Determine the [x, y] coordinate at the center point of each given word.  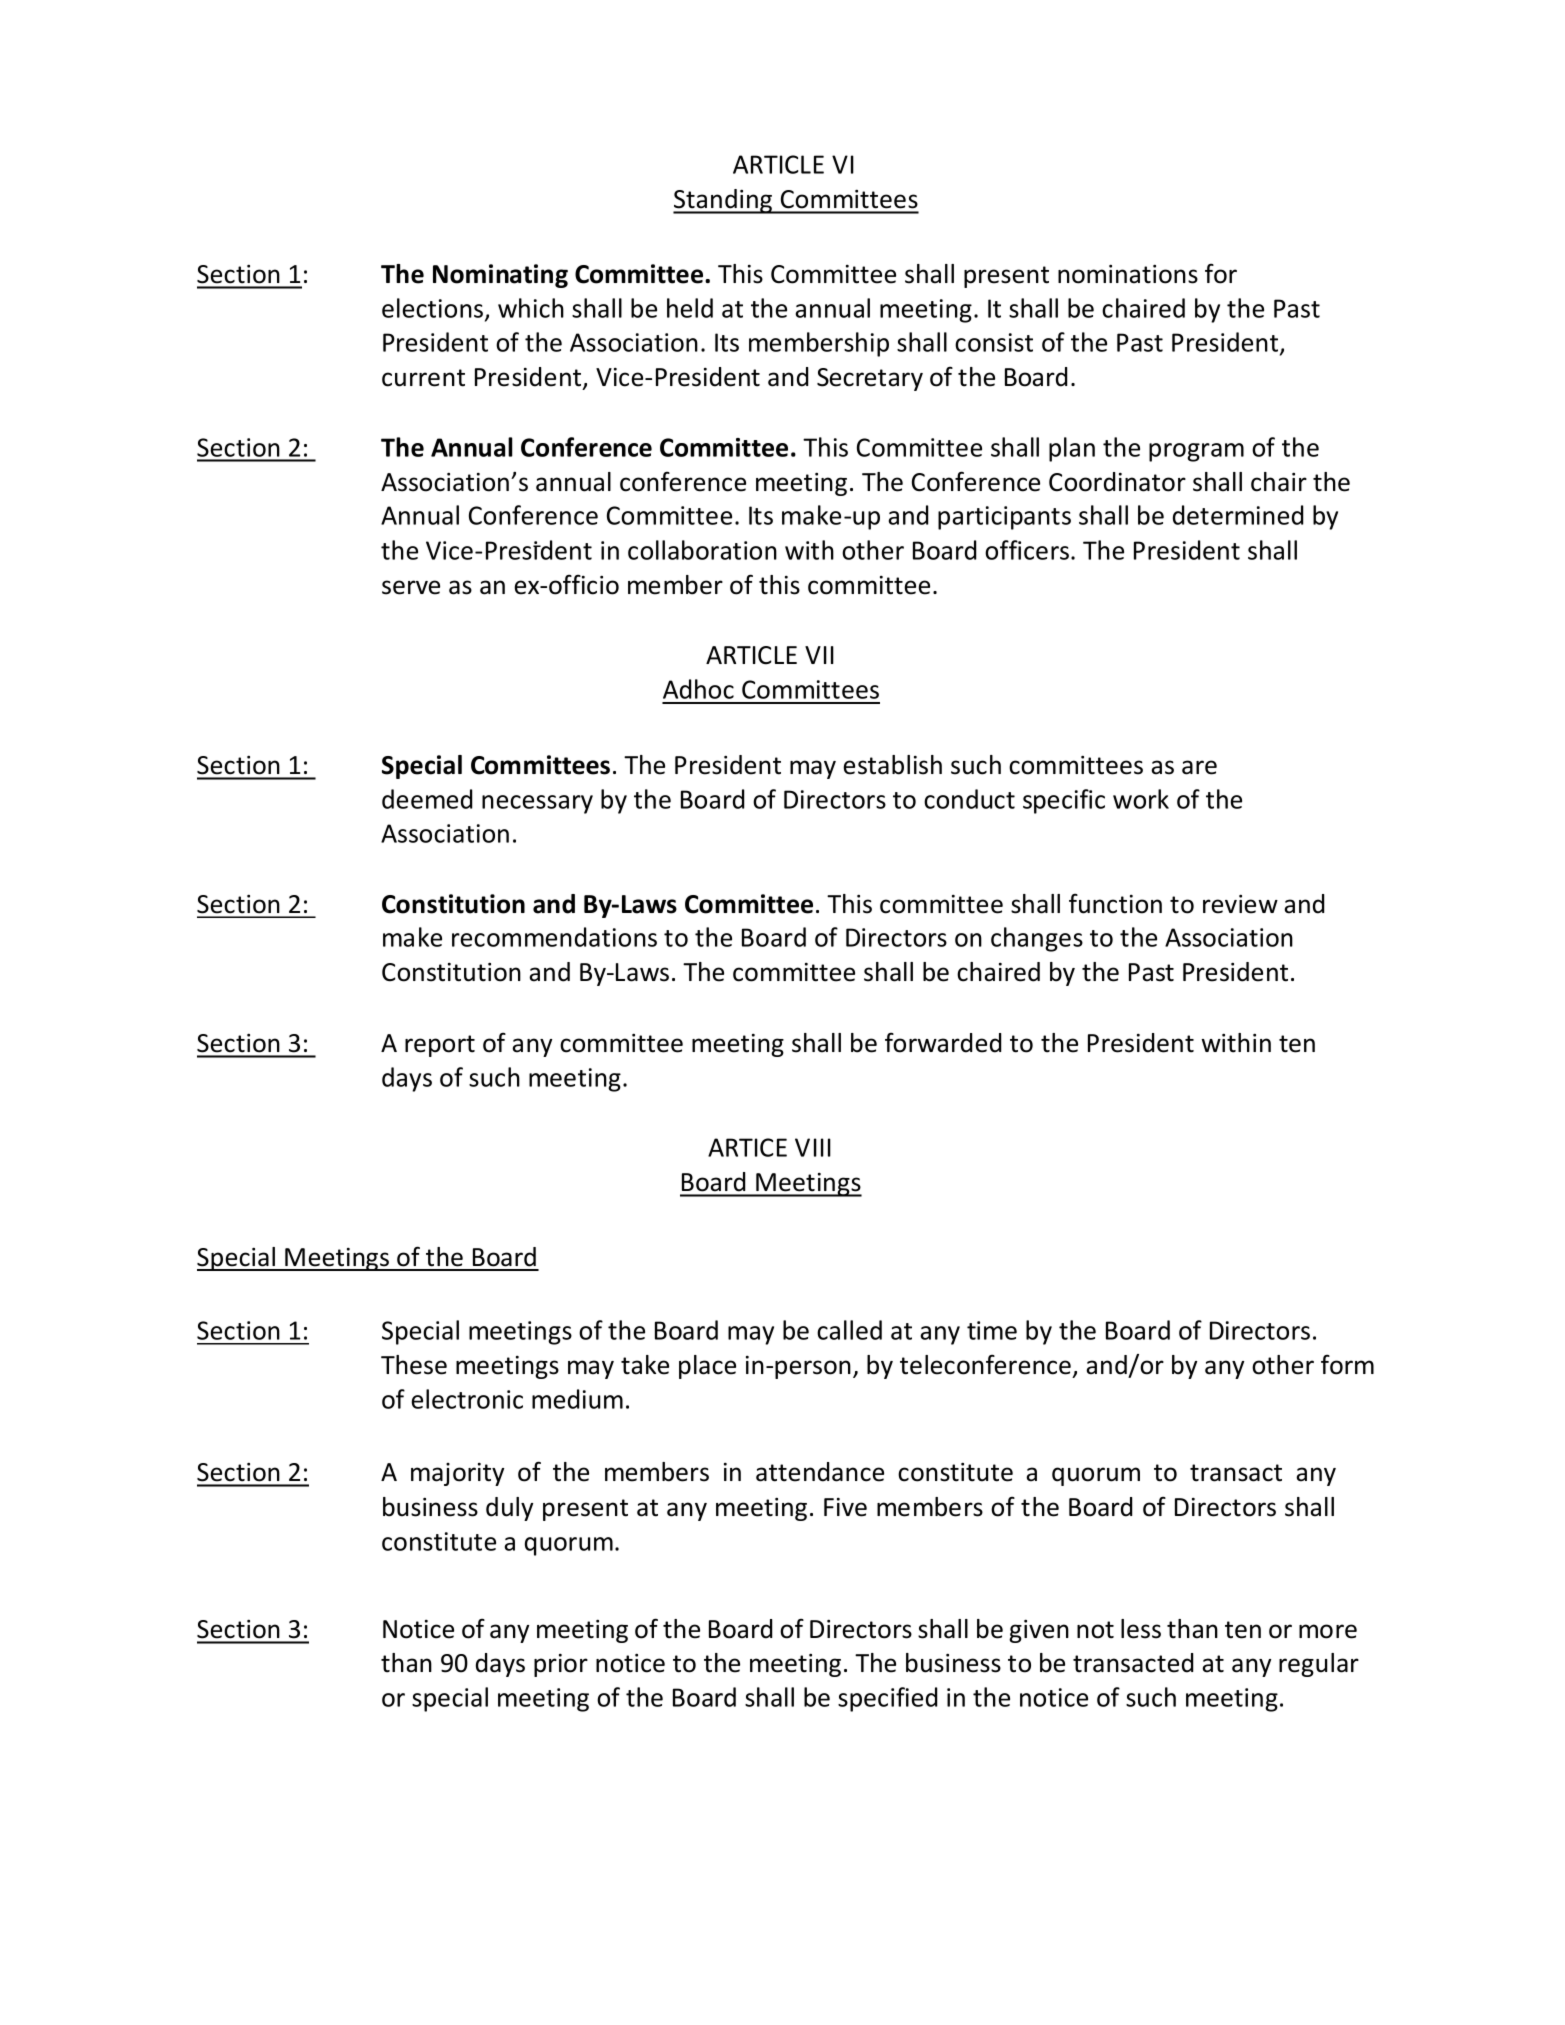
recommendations [554, 937]
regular [1319, 1665]
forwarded [943, 1042]
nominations [1128, 274]
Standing [724, 201]
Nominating [500, 276]
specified [887, 1699]
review [1240, 904]
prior [561, 1665]
